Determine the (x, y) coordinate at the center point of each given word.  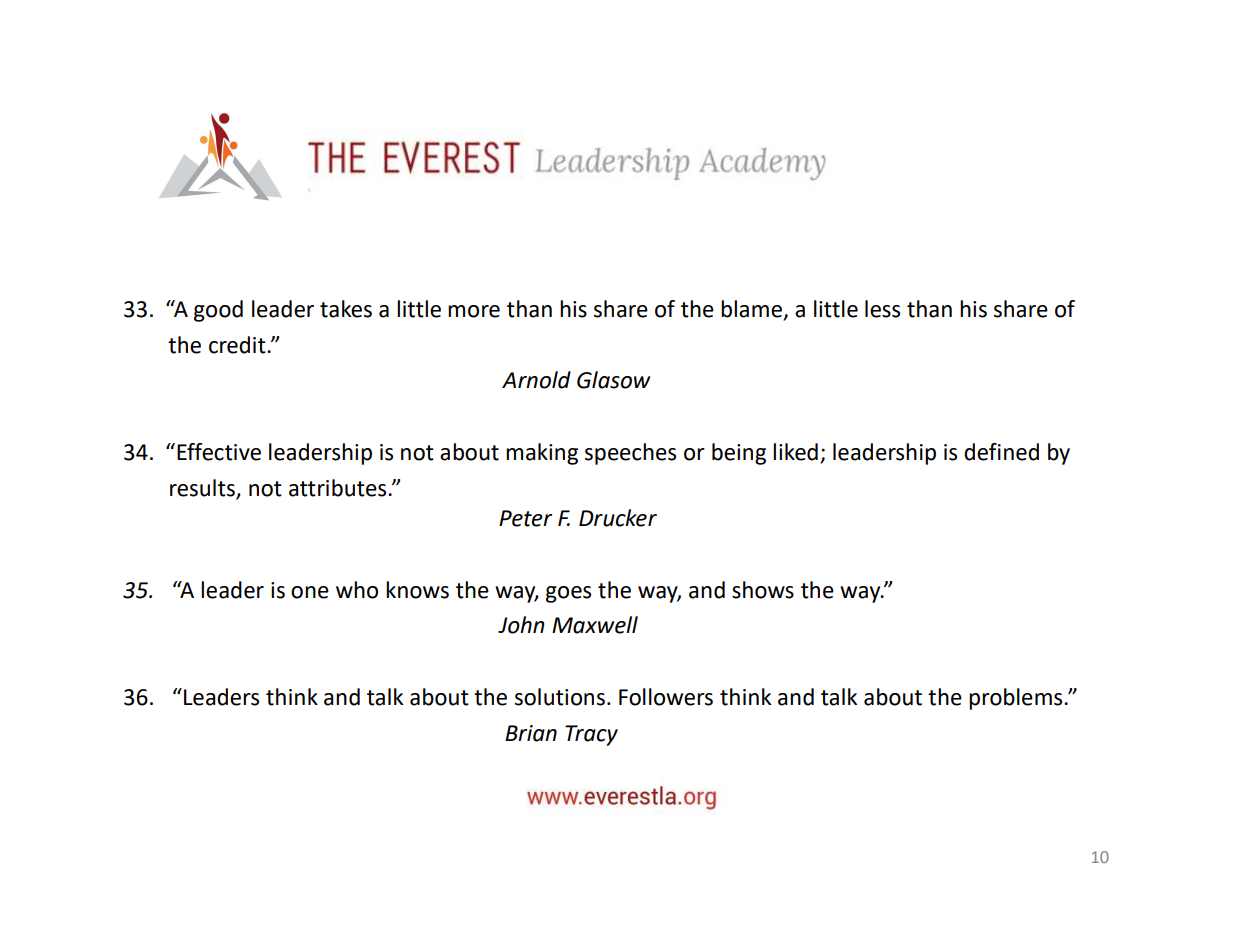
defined (1001, 452)
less (882, 309)
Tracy (591, 735)
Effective (219, 452)
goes (568, 594)
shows (763, 590)
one (310, 592)
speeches (630, 454)
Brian (531, 733)
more (474, 311)
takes (346, 309)
